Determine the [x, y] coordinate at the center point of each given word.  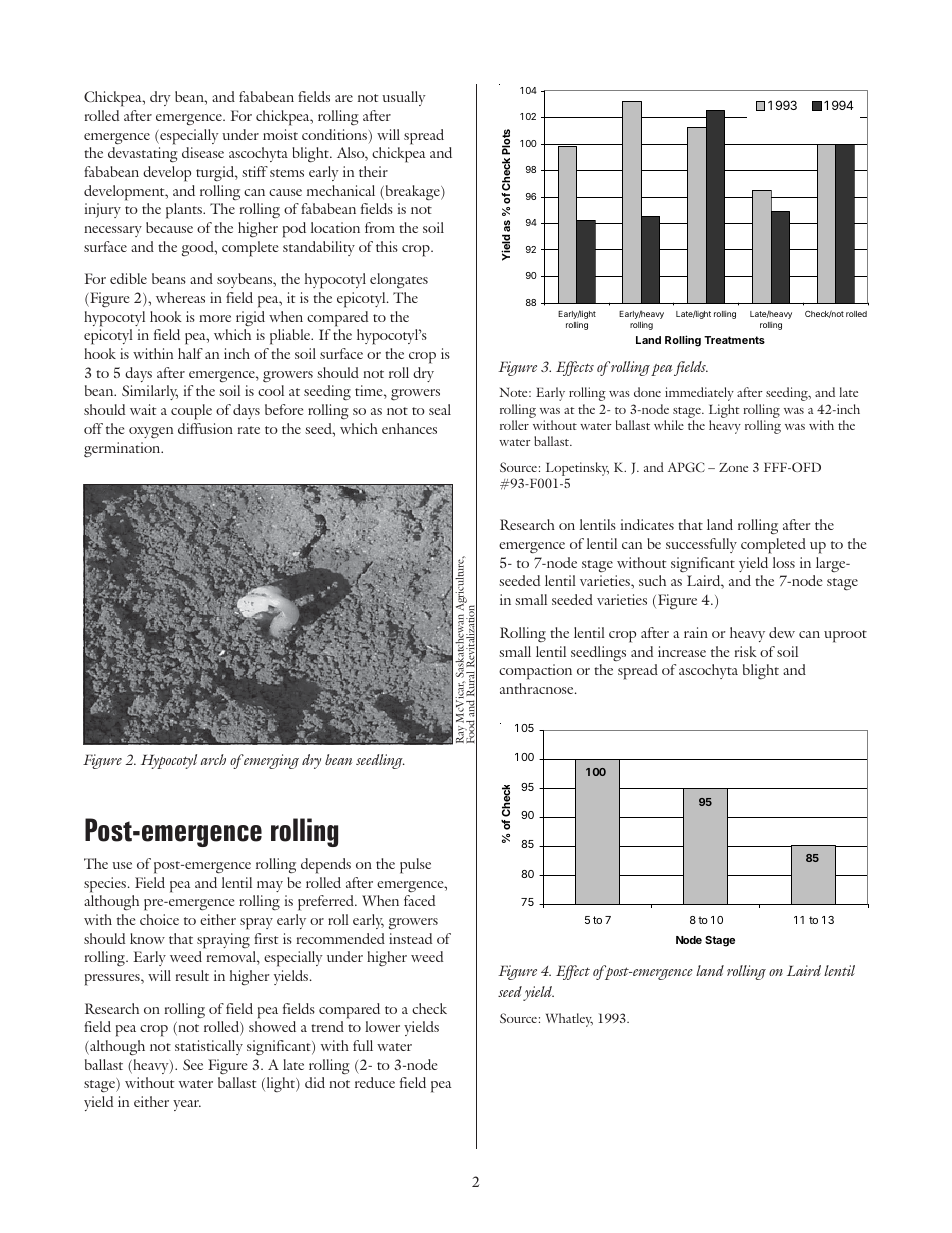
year [187, 1105]
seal [440, 409]
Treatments [734, 340]
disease [203, 152]
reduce [375, 1082]
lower [382, 1026]
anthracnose [538, 688]
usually [404, 98]
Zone [733, 467]
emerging [271, 761]
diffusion [205, 428]
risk [746, 651]
